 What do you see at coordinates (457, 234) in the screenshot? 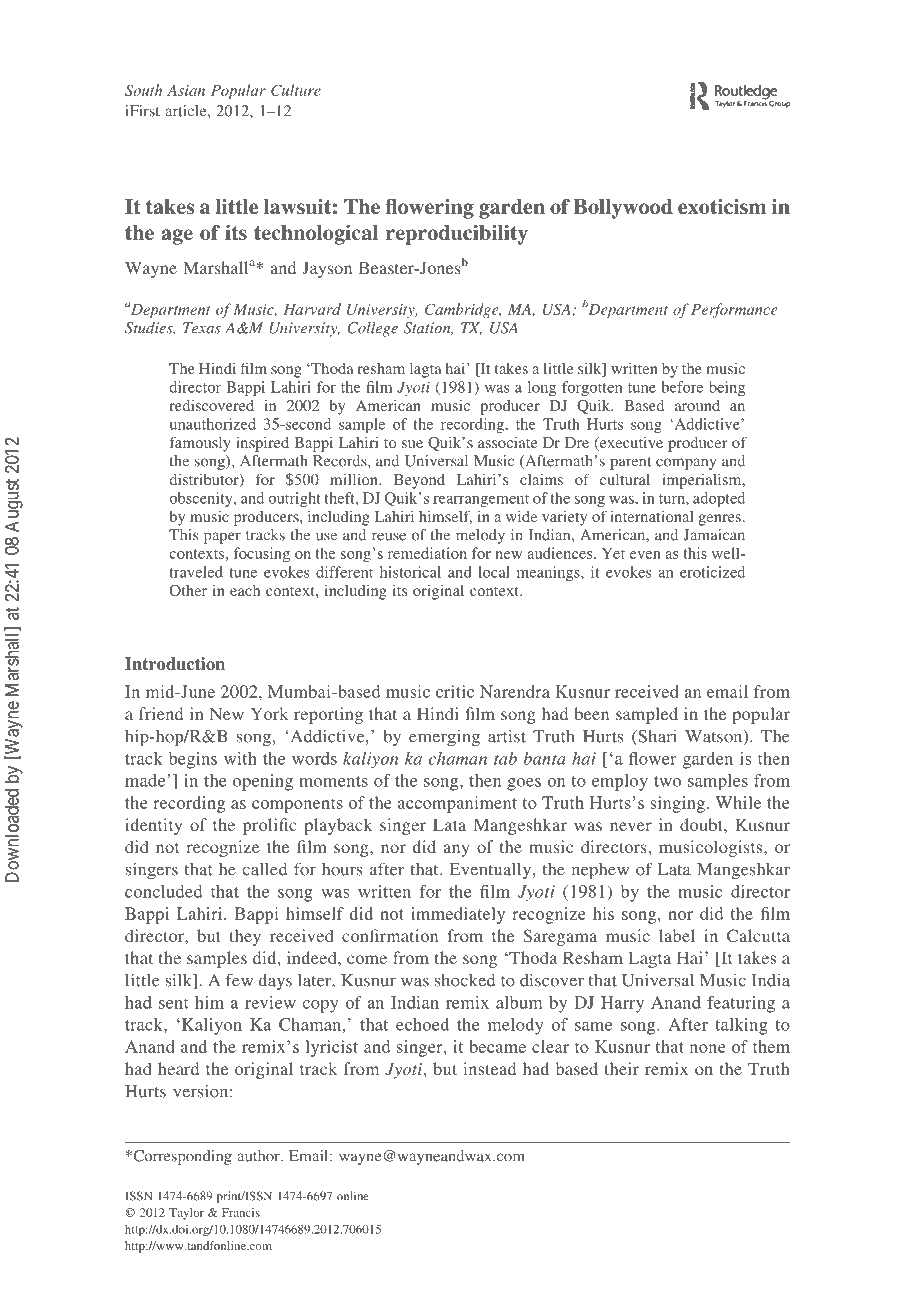
I see `reproducibility` at bounding box center [457, 234].
